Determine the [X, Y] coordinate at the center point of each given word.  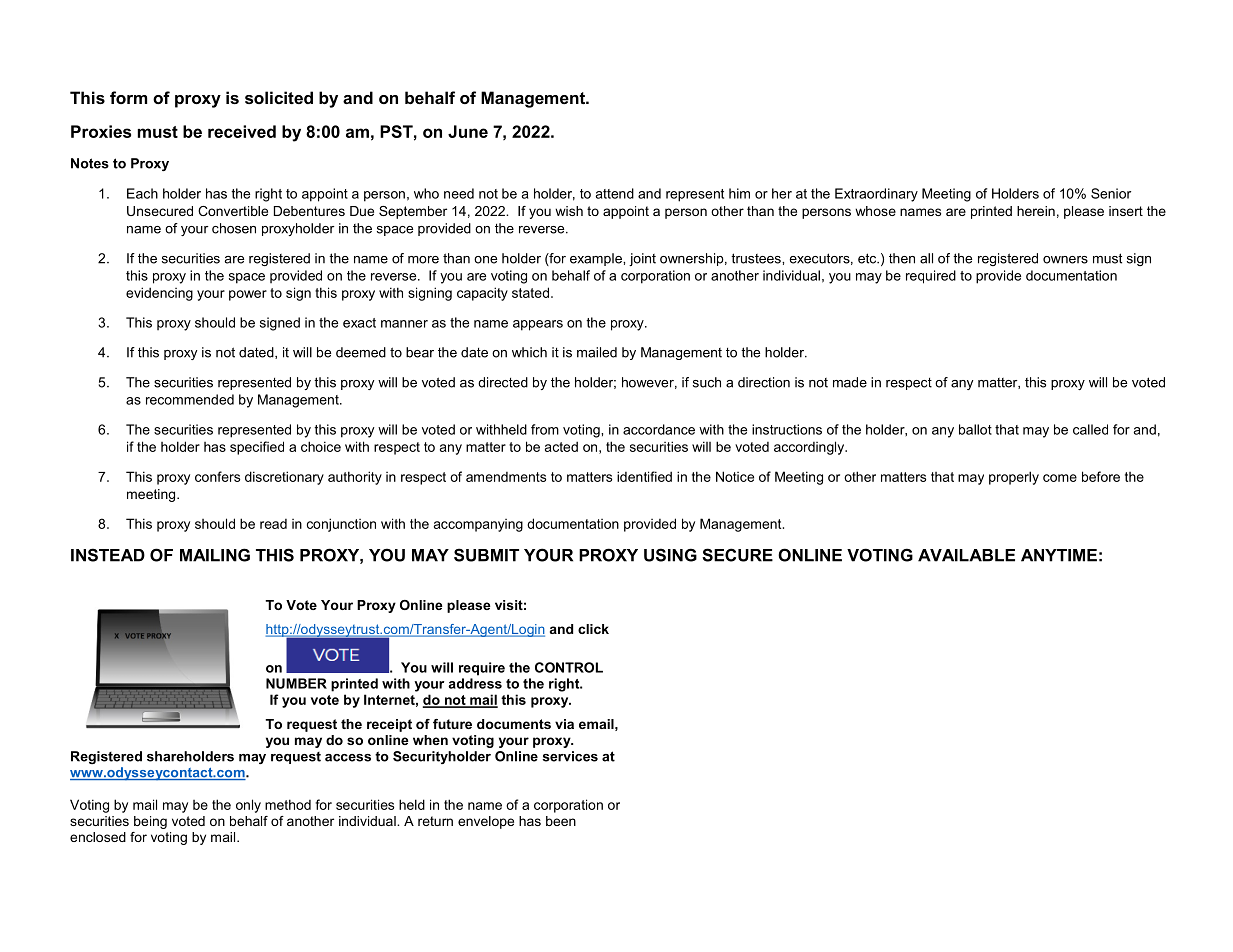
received [242, 131]
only [248, 806]
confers [217, 476]
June [468, 131]
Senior [1111, 193]
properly [1014, 478]
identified [644, 476]
